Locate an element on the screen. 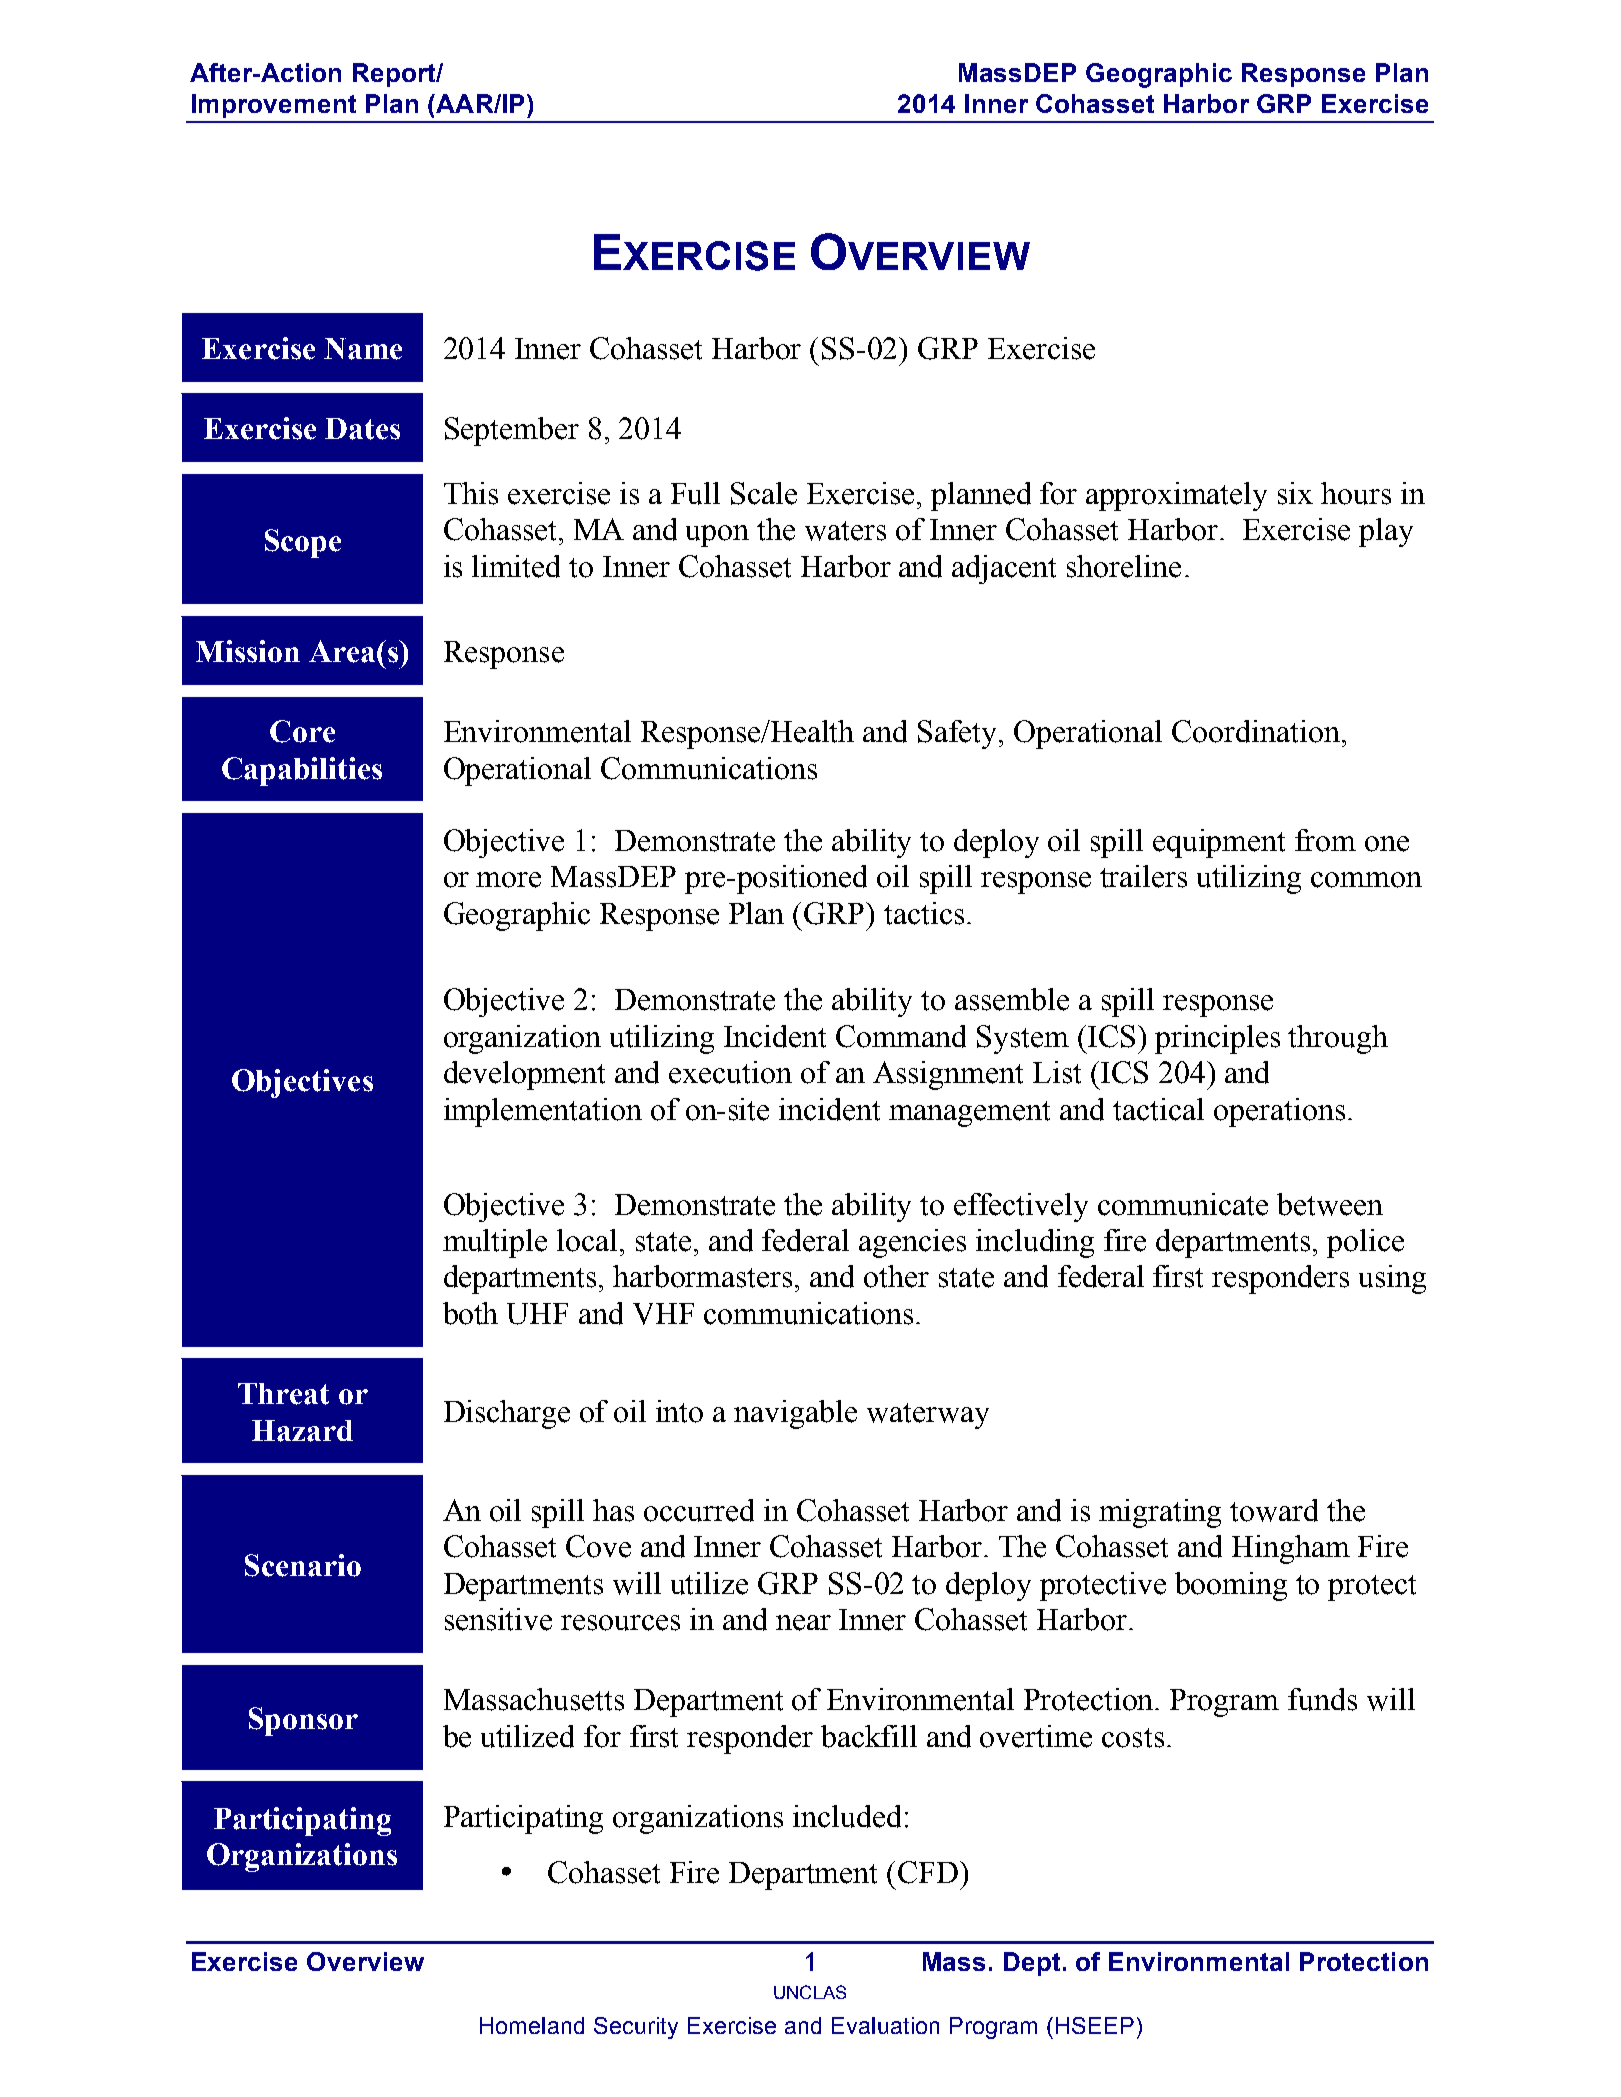 The image size is (1621, 2097). Scale is located at coordinates (764, 493).
